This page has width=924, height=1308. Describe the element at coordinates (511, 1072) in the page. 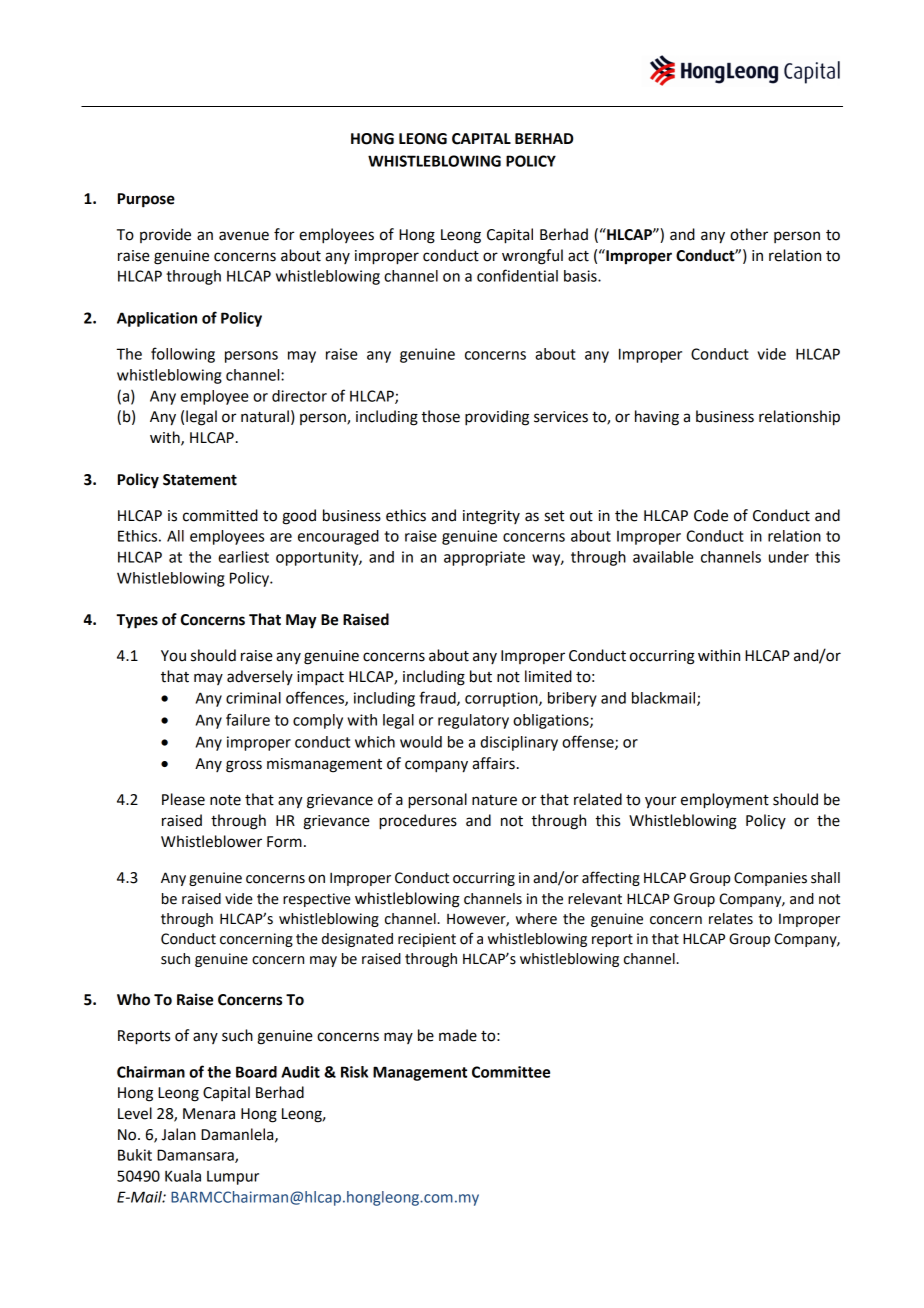

I see `Committee` at that location.
